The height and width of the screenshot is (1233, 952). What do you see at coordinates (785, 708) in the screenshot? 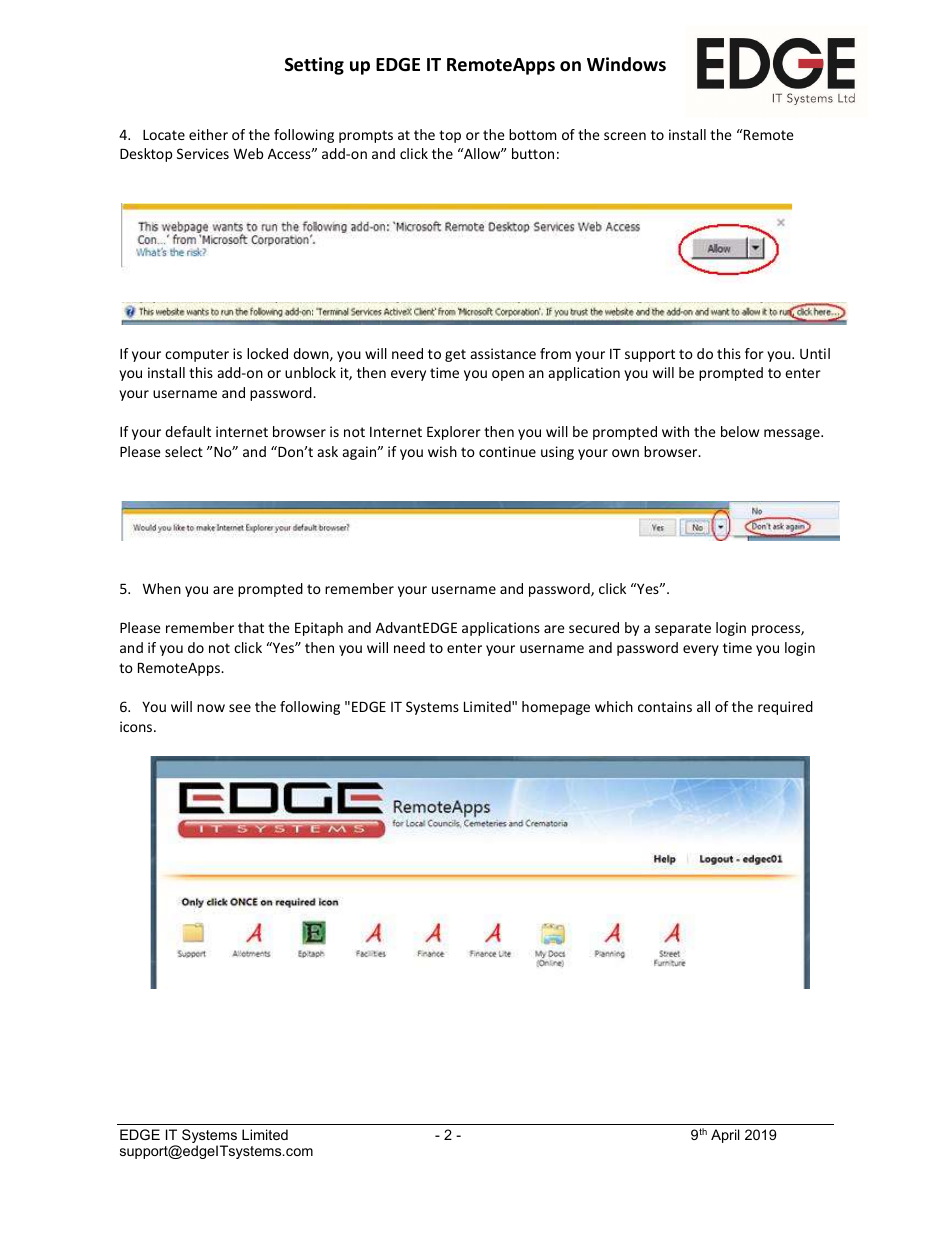
I see `required` at bounding box center [785, 708].
